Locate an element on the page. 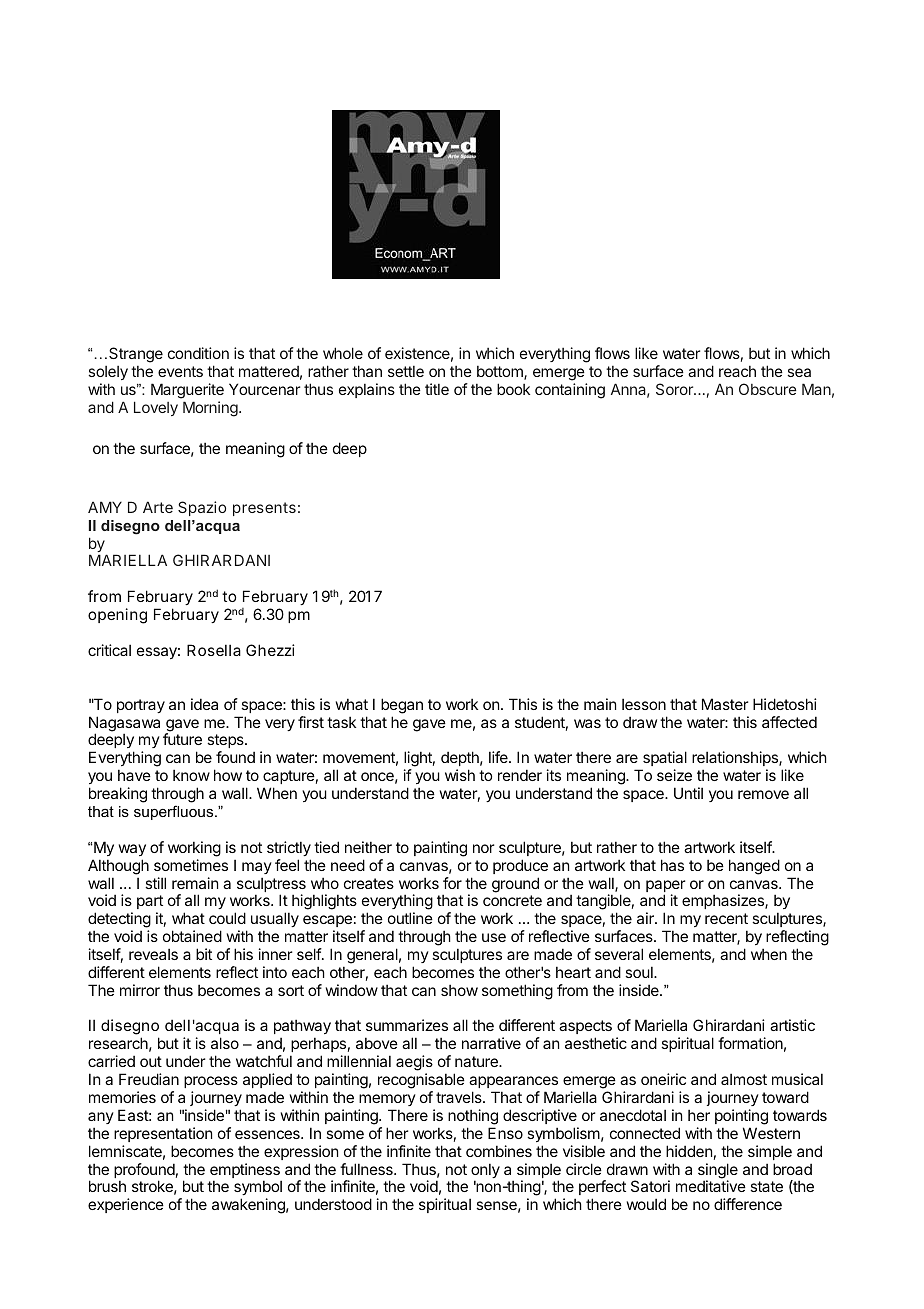  title is located at coordinates (437, 389).
